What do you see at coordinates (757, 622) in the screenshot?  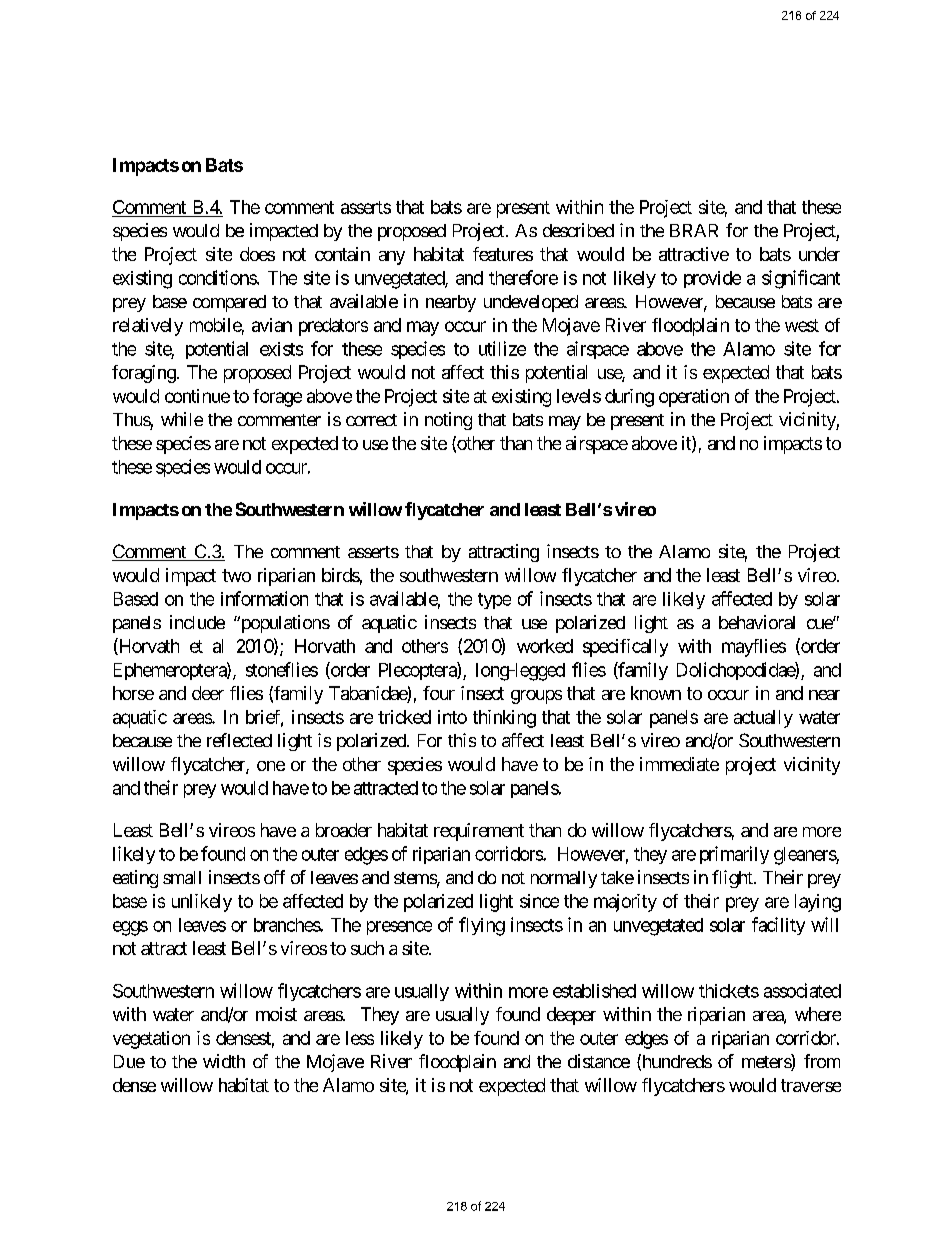 I see `behavioral` at bounding box center [757, 622].
